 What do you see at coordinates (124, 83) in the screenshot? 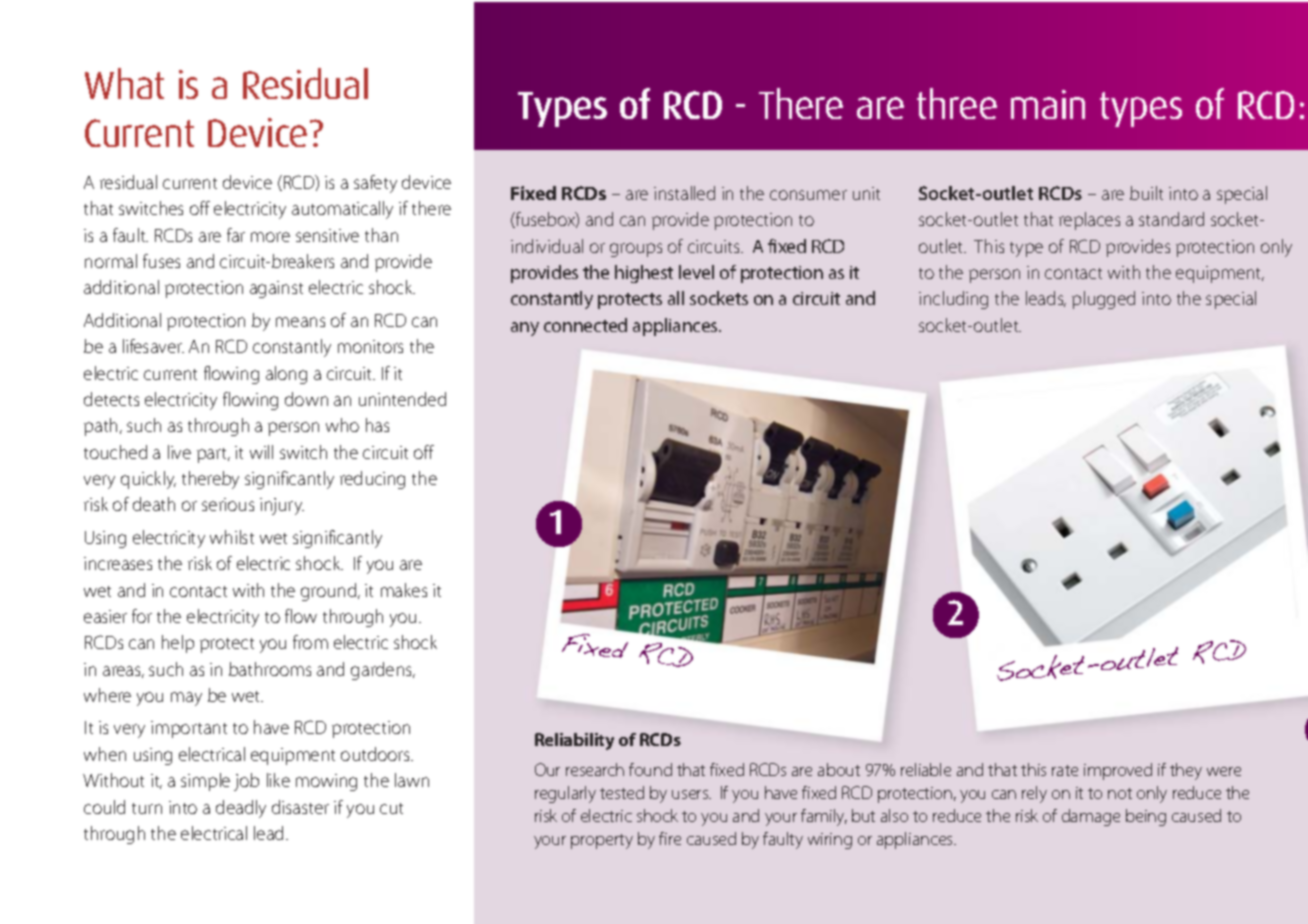
I see `What` at bounding box center [124, 83].
